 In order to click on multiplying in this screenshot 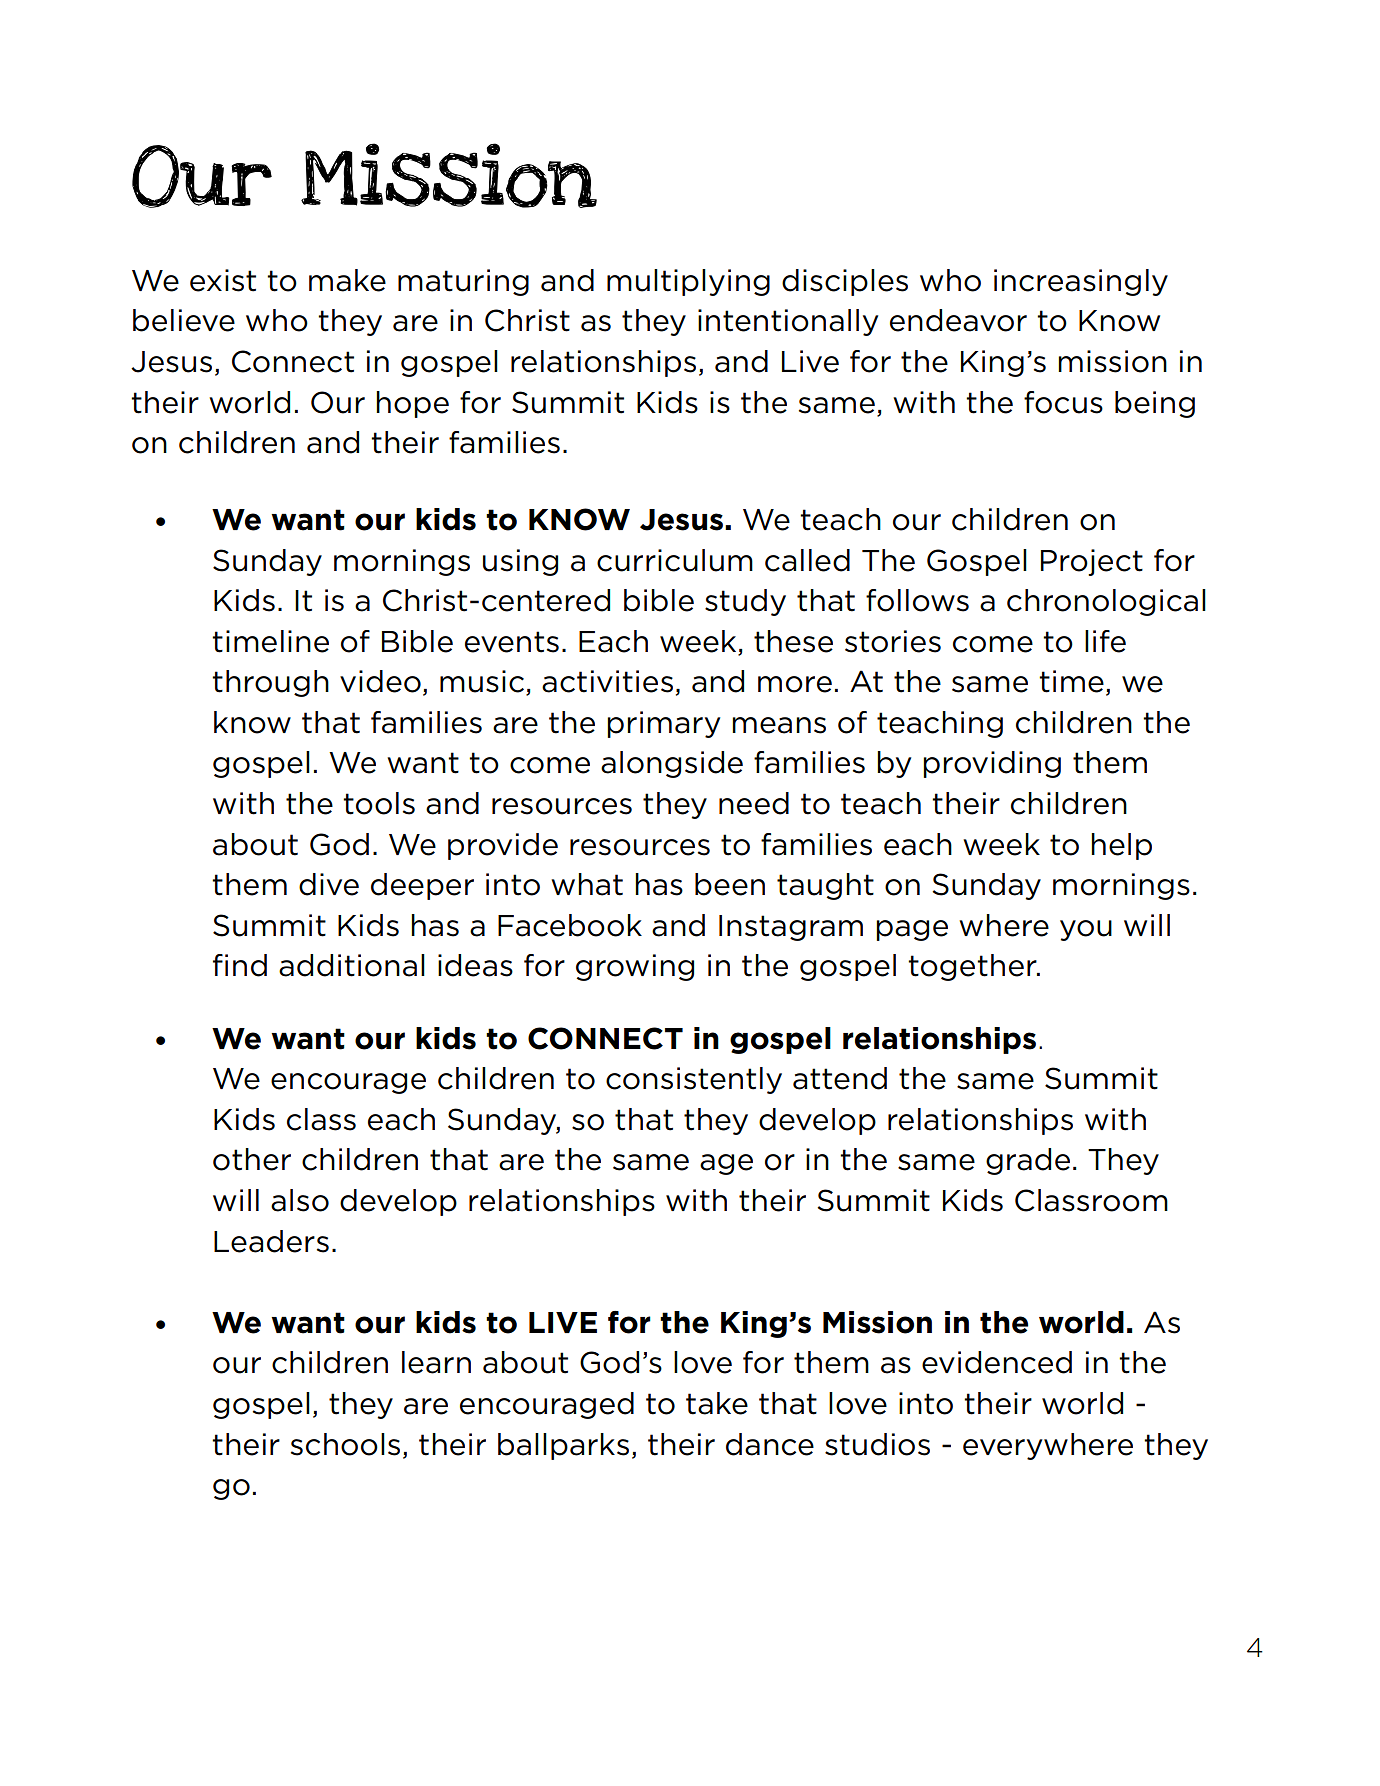, I will do `click(688, 282)`.
